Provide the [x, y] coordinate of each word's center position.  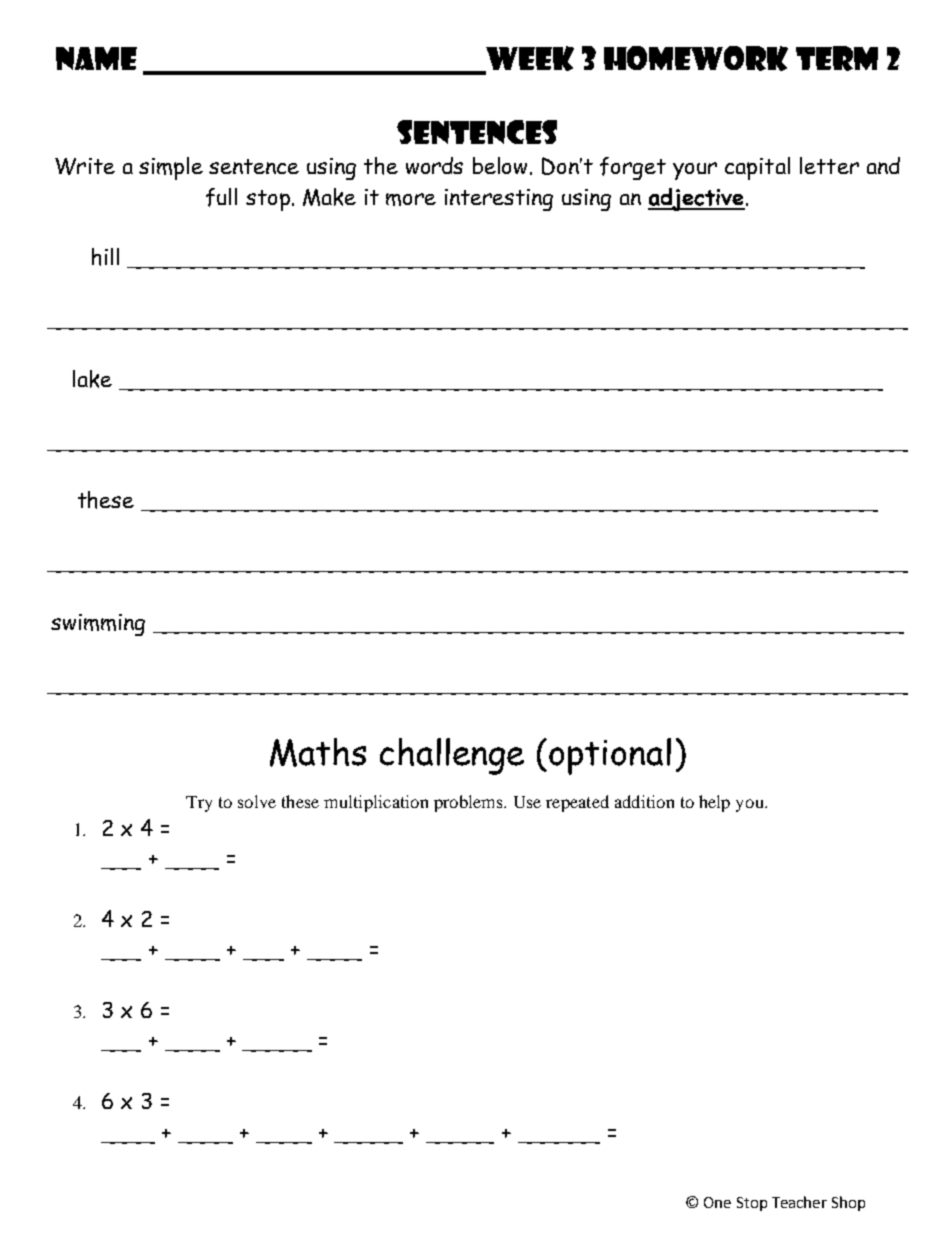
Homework [696, 58]
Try [199, 804]
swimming [98, 625]
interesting [499, 200]
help [714, 803]
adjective [696, 199]
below [502, 166]
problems [469, 803]
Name [96, 58]
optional [610, 756]
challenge [452, 756]
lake [92, 379]
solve [257, 801]
